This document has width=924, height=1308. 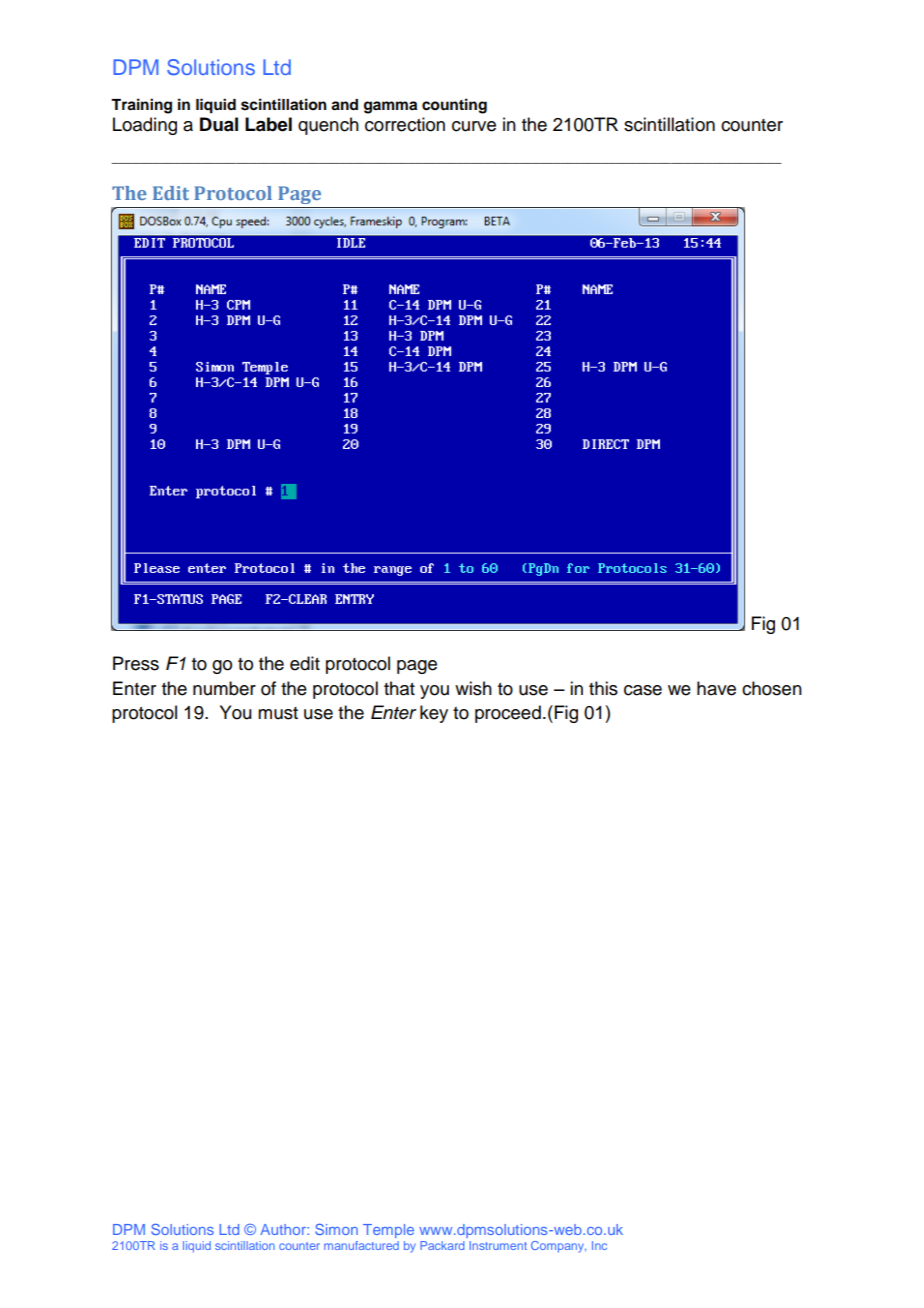 What do you see at coordinates (473, 688) in the document?
I see `wish` at bounding box center [473, 688].
